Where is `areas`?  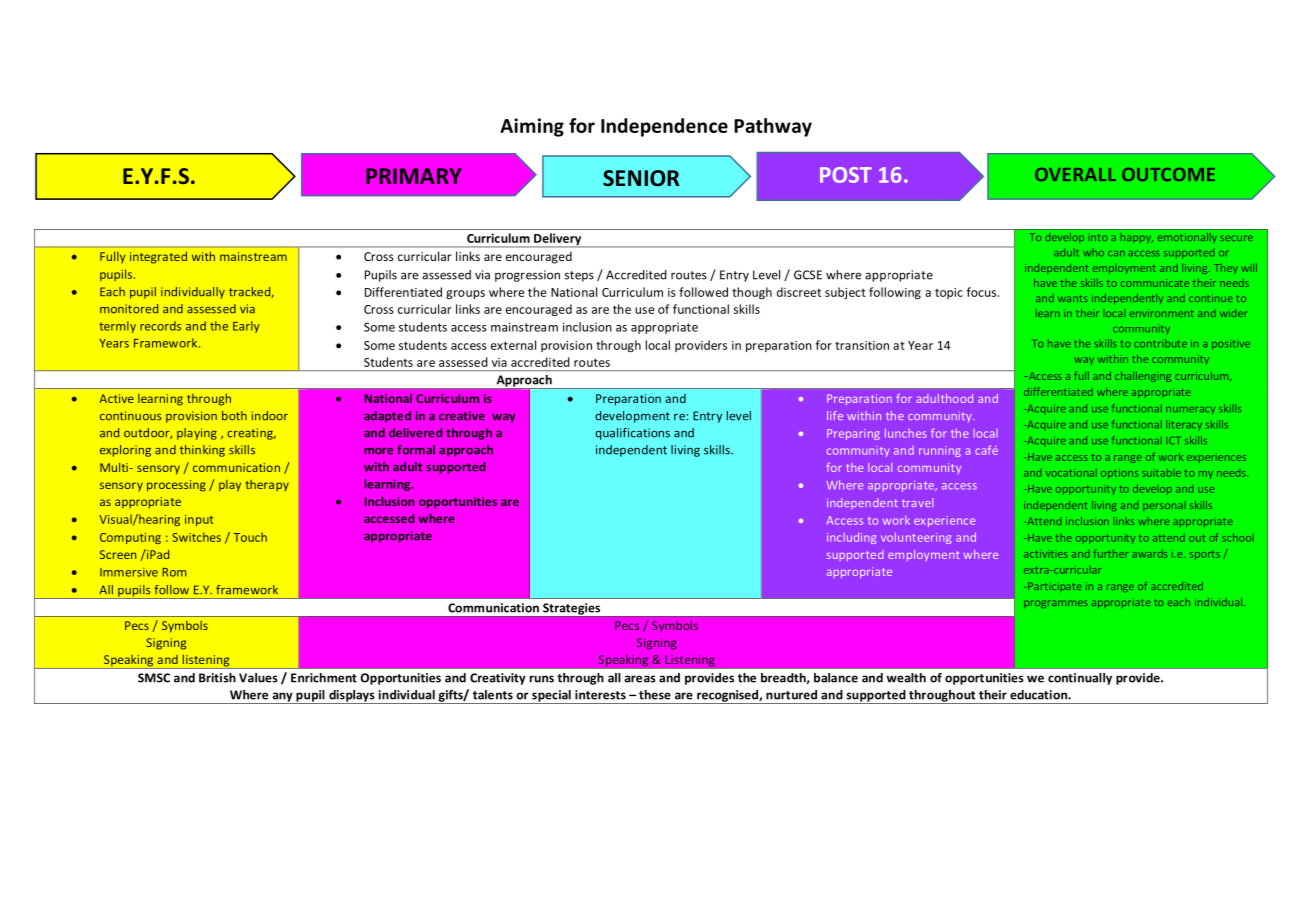
areas is located at coordinates (640, 679).
